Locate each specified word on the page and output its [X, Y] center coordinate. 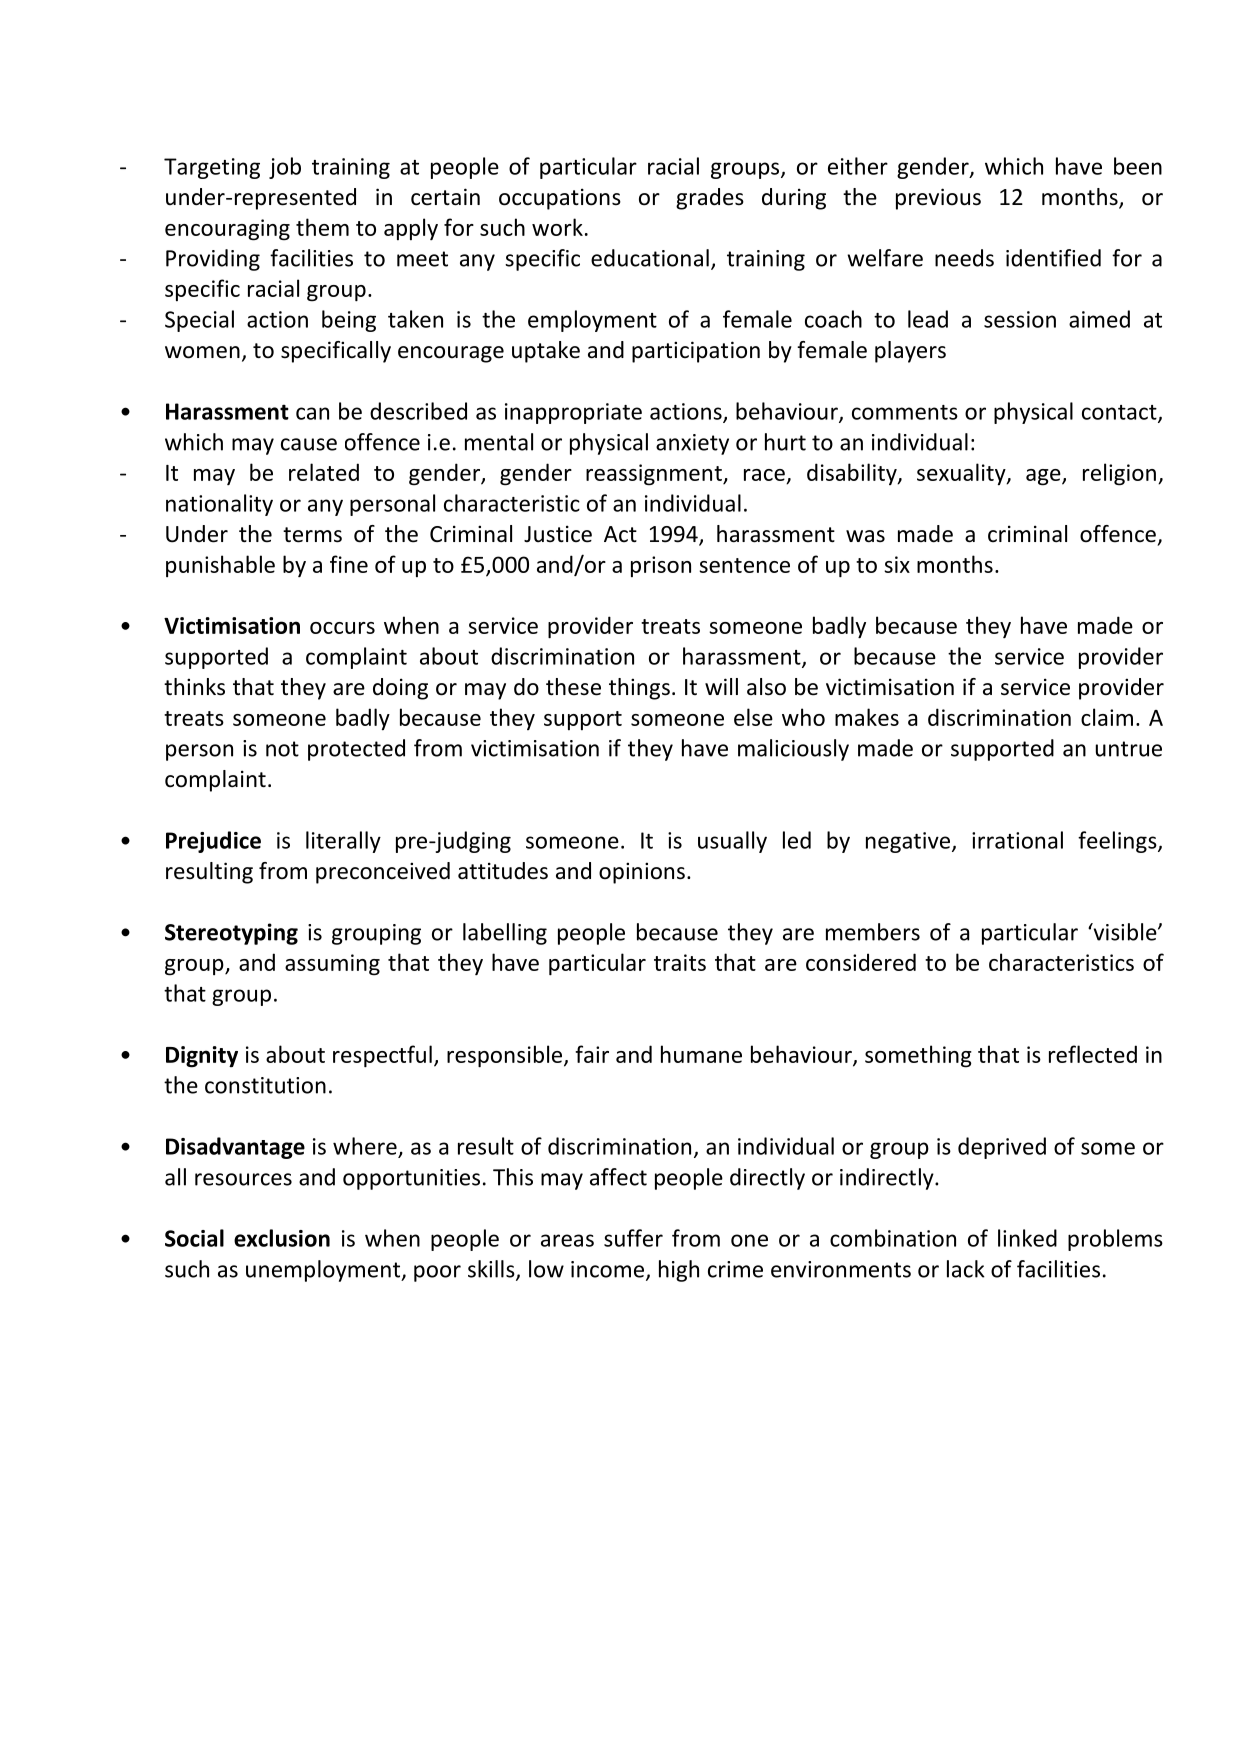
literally [343, 842]
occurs [342, 628]
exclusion [282, 1238]
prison [661, 566]
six [897, 564]
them [322, 227]
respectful [382, 1056]
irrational [1017, 840]
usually [732, 842]
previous [938, 199]
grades [710, 199]
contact [1120, 413]
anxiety [692, 444]
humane [701, 1054]
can [312, 413]
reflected [1093, 1054]
